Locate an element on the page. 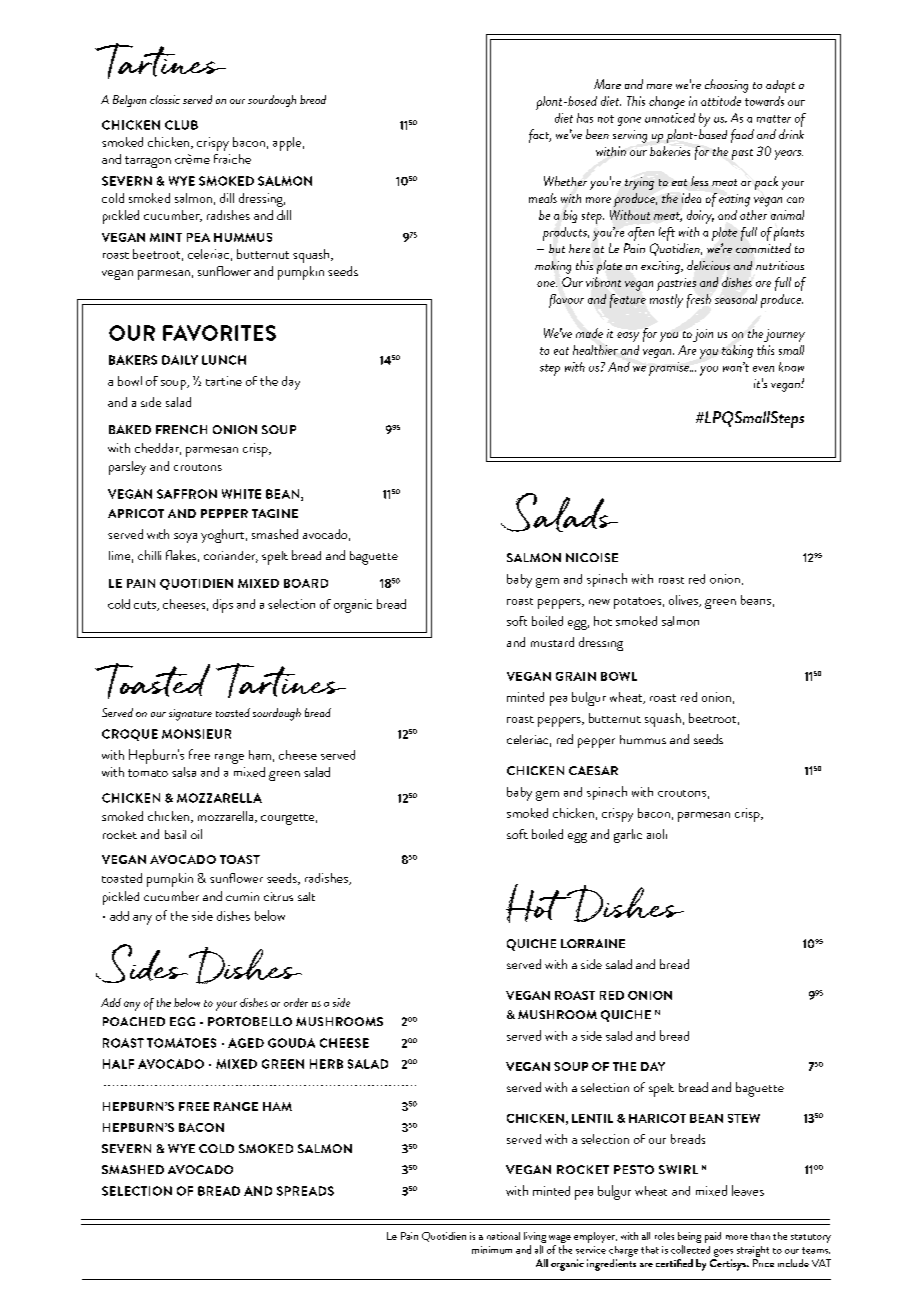 The height and width of the page is (1308, 924). cumin is located at coordinates (242, 896).
